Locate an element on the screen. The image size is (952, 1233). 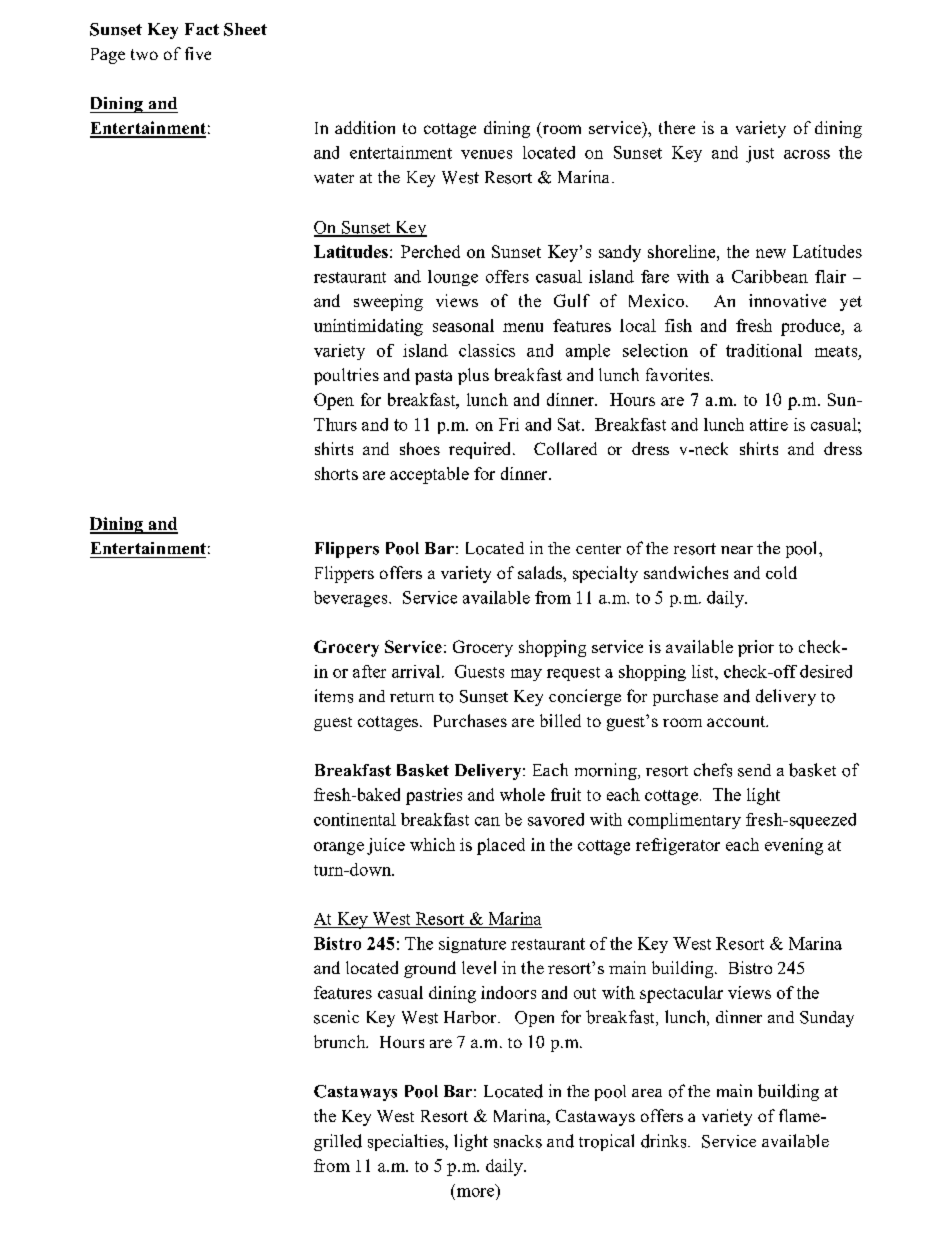
just is located at coordinates (760, 154).
